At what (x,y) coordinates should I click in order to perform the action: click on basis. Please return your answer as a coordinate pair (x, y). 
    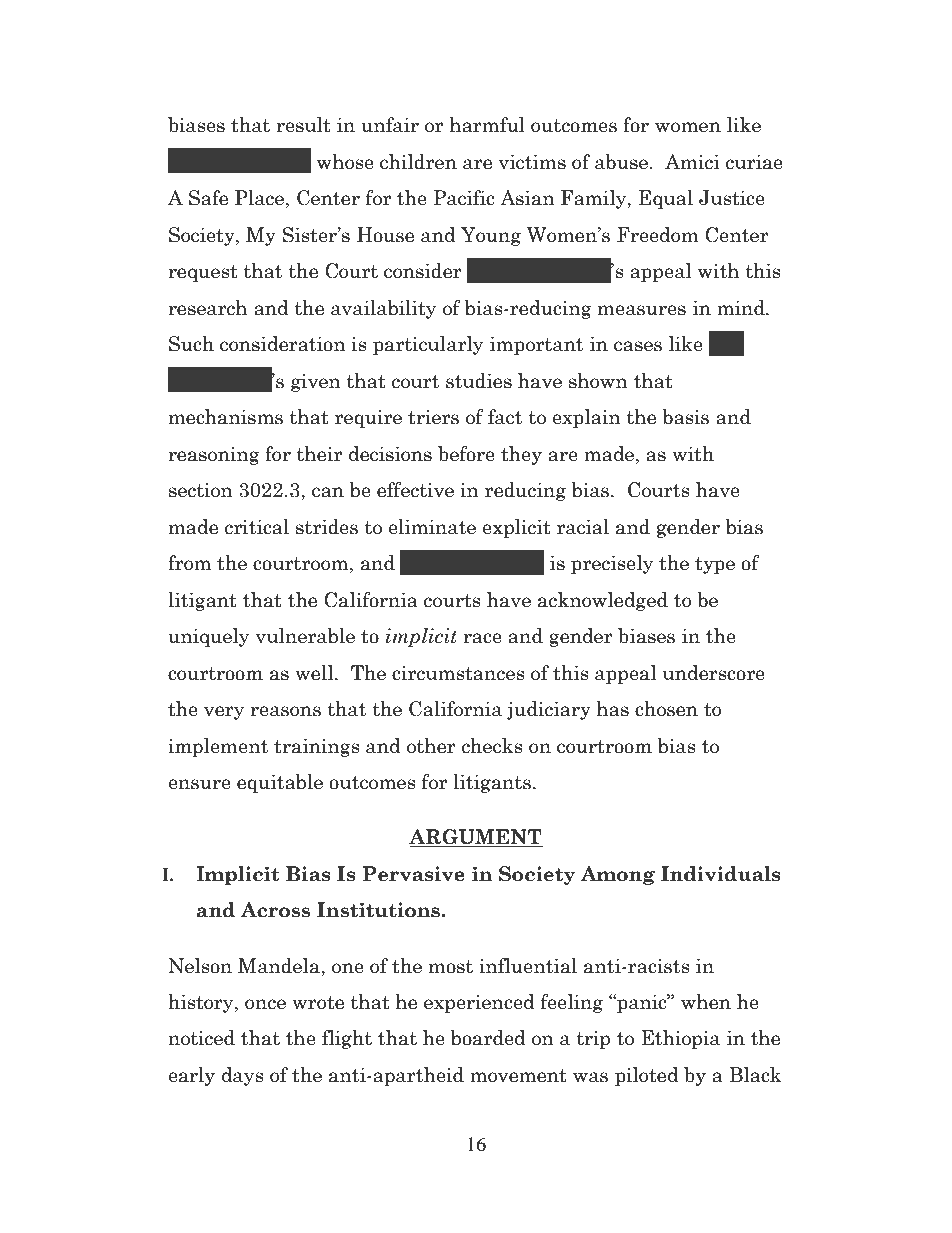
    Looking at the image, I should click on (685, 417).
